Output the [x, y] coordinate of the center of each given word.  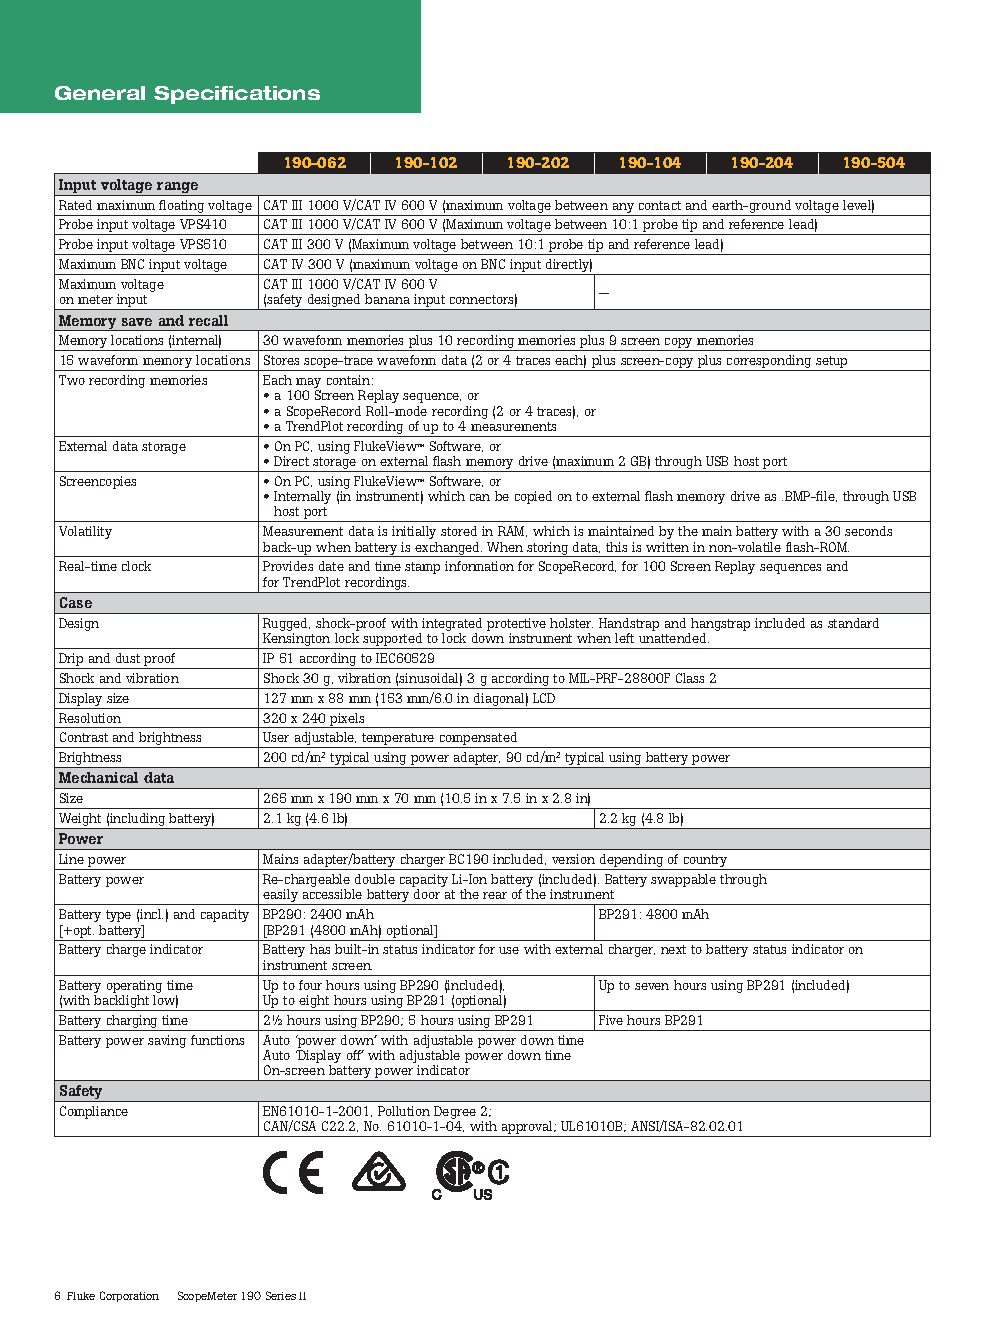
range [178, 189]
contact [660, 205]
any [623, 209]
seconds [868, 531]
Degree [455, 1114]
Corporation [129, 1296]
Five [611, 1020]
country [705, 862]
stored [459, 531]
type [118, 916]
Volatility [85, 532]
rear [495, 895]
